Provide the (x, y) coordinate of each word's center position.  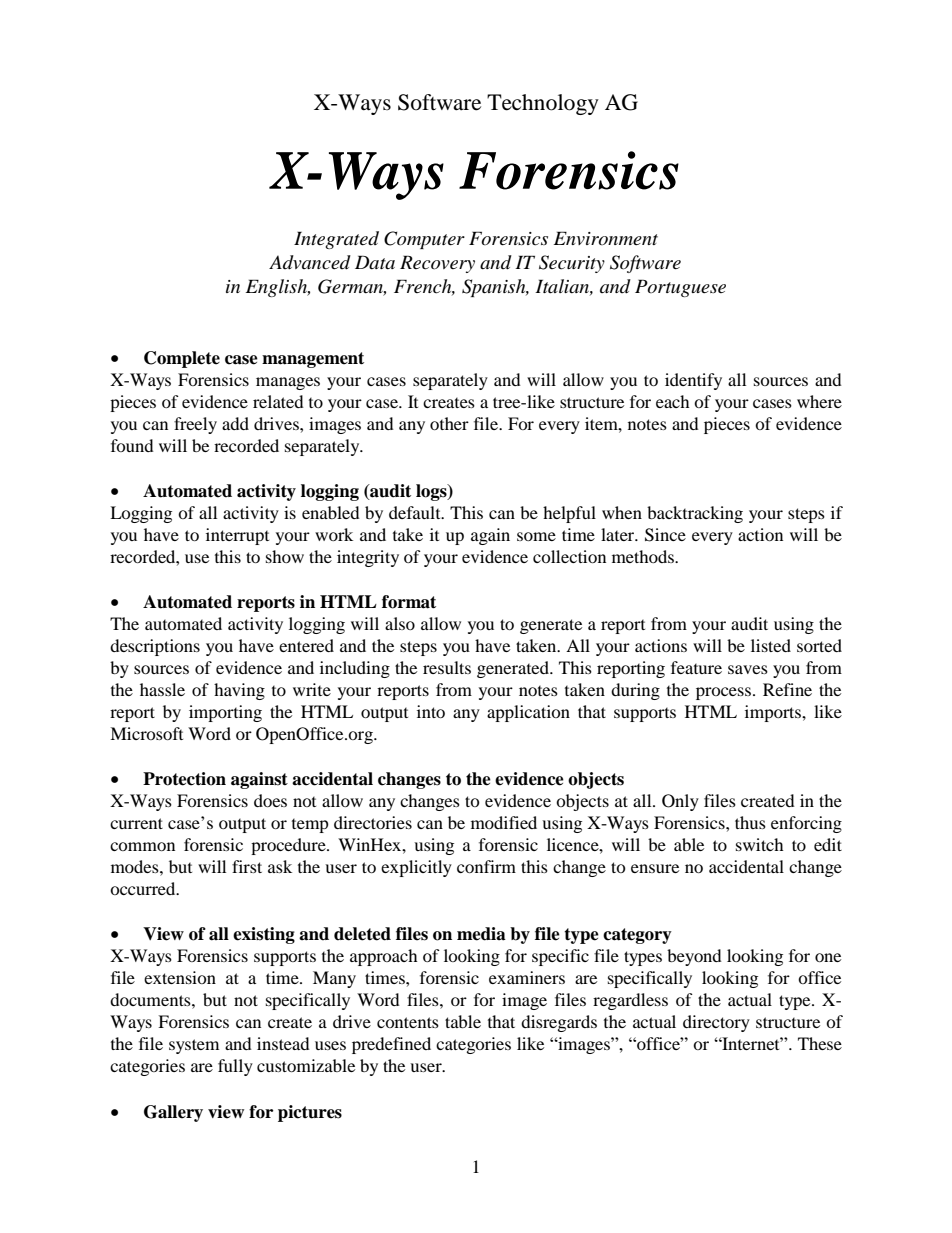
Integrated (336, 240)
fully (235, 1067)
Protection (184, 779)
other (449, 423)
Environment (606, 238)
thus (750, 822)
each (673, 401)
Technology (543, 104)
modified (504, 822)
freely (195, 425)
